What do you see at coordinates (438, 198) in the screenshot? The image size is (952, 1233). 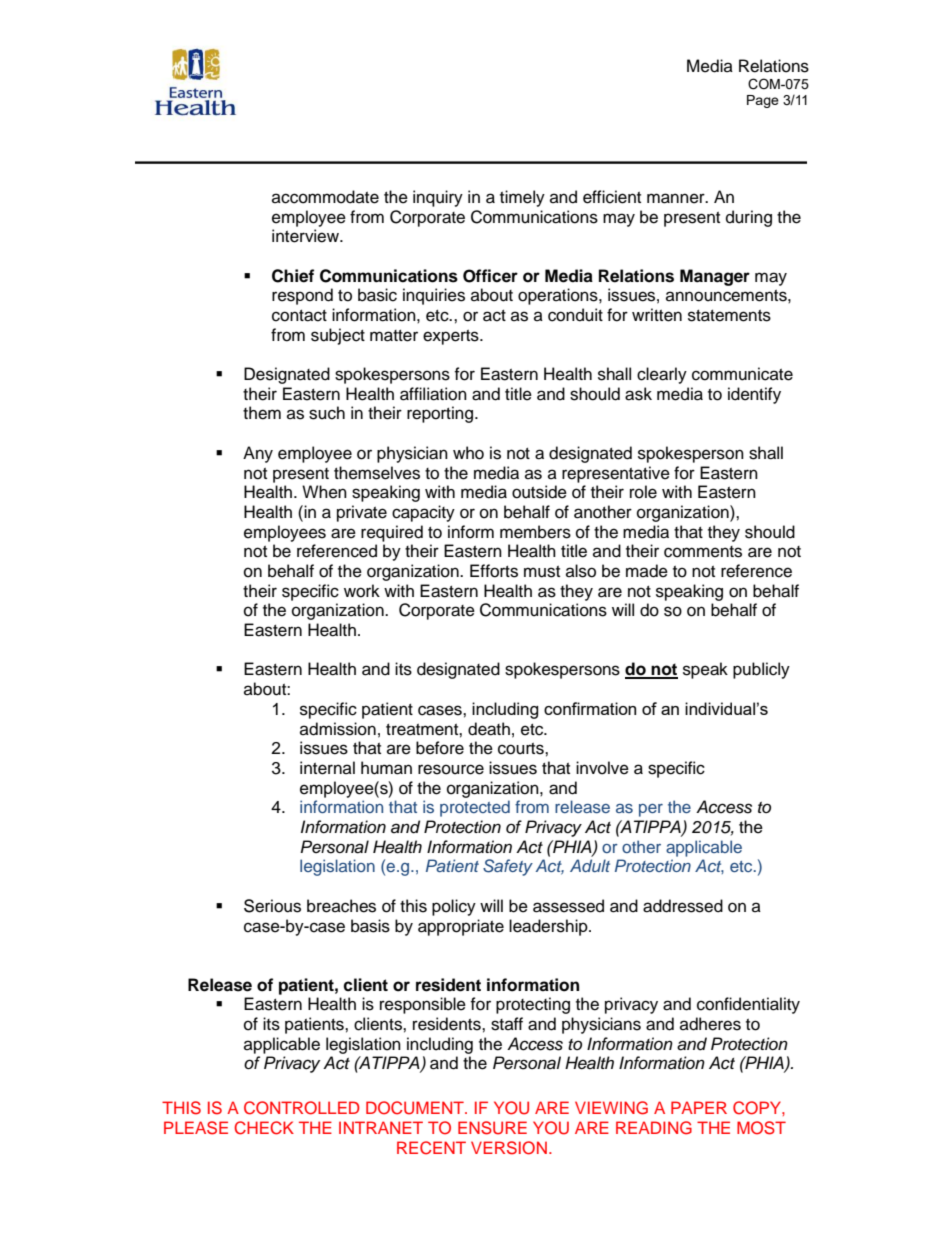 I see `inquiry` at bounding box center [438, 198].
